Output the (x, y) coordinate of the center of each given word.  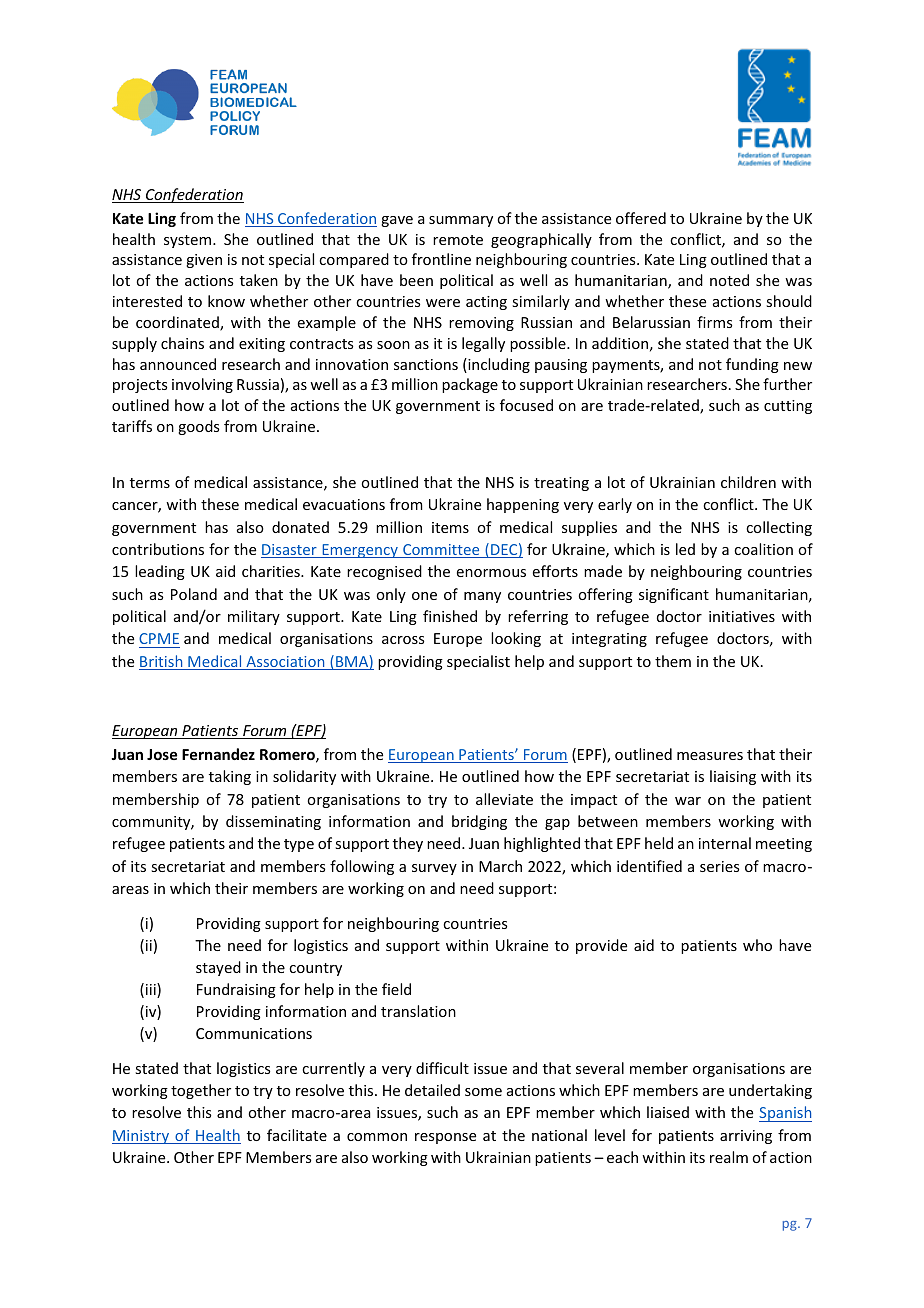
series (719, 866)
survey (434, 869)
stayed (218, 968)
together (201, 1091)
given (204, 261)
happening (523, 505)
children (748, 482)
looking (516, 639)
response (445, 1138)
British (162, 662)
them (673, 661)
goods (198, 427)
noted (729, 280)
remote (458, 240)
